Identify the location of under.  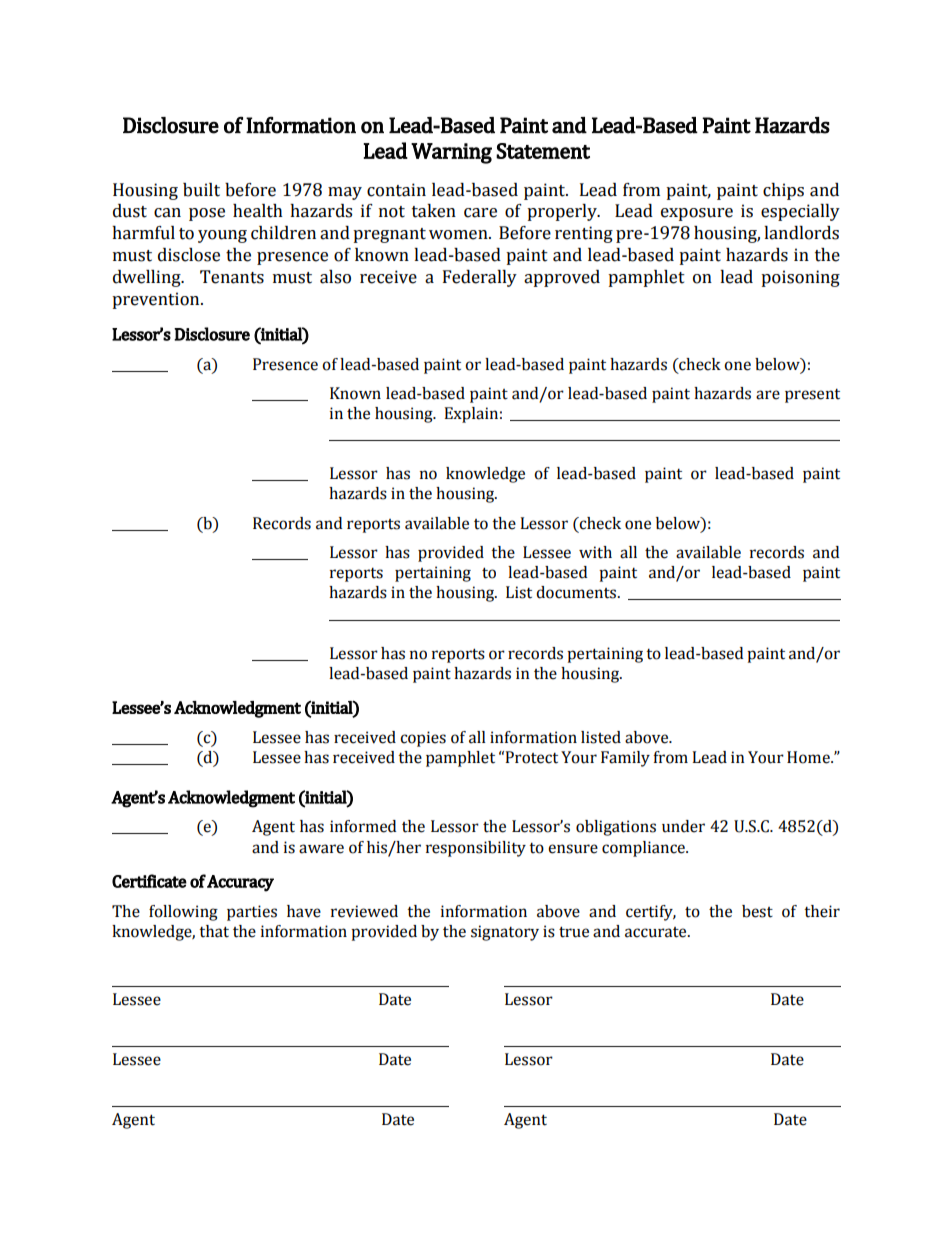
(683, 826).
